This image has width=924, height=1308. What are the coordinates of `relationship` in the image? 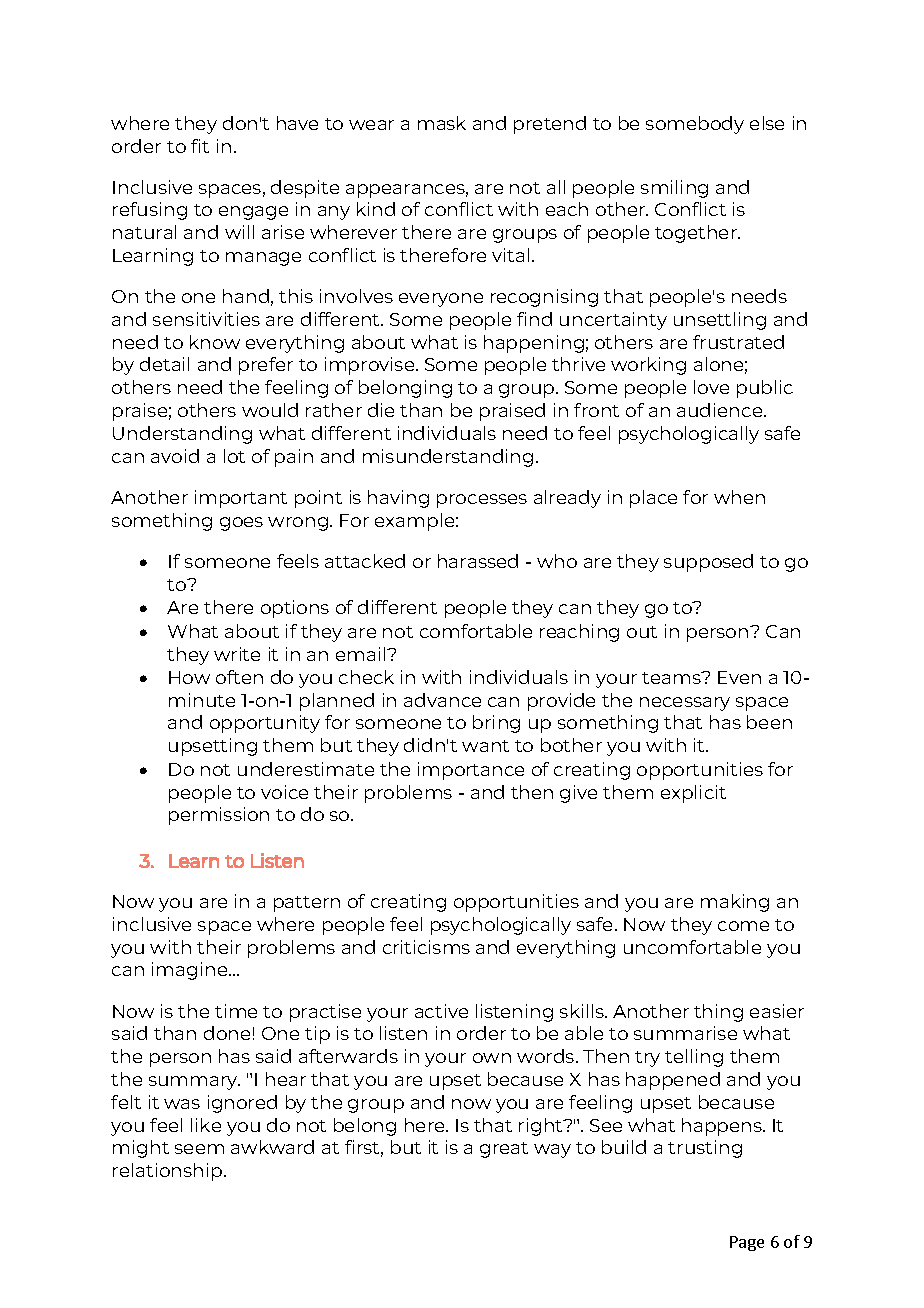 It's located at (169, 1172).
